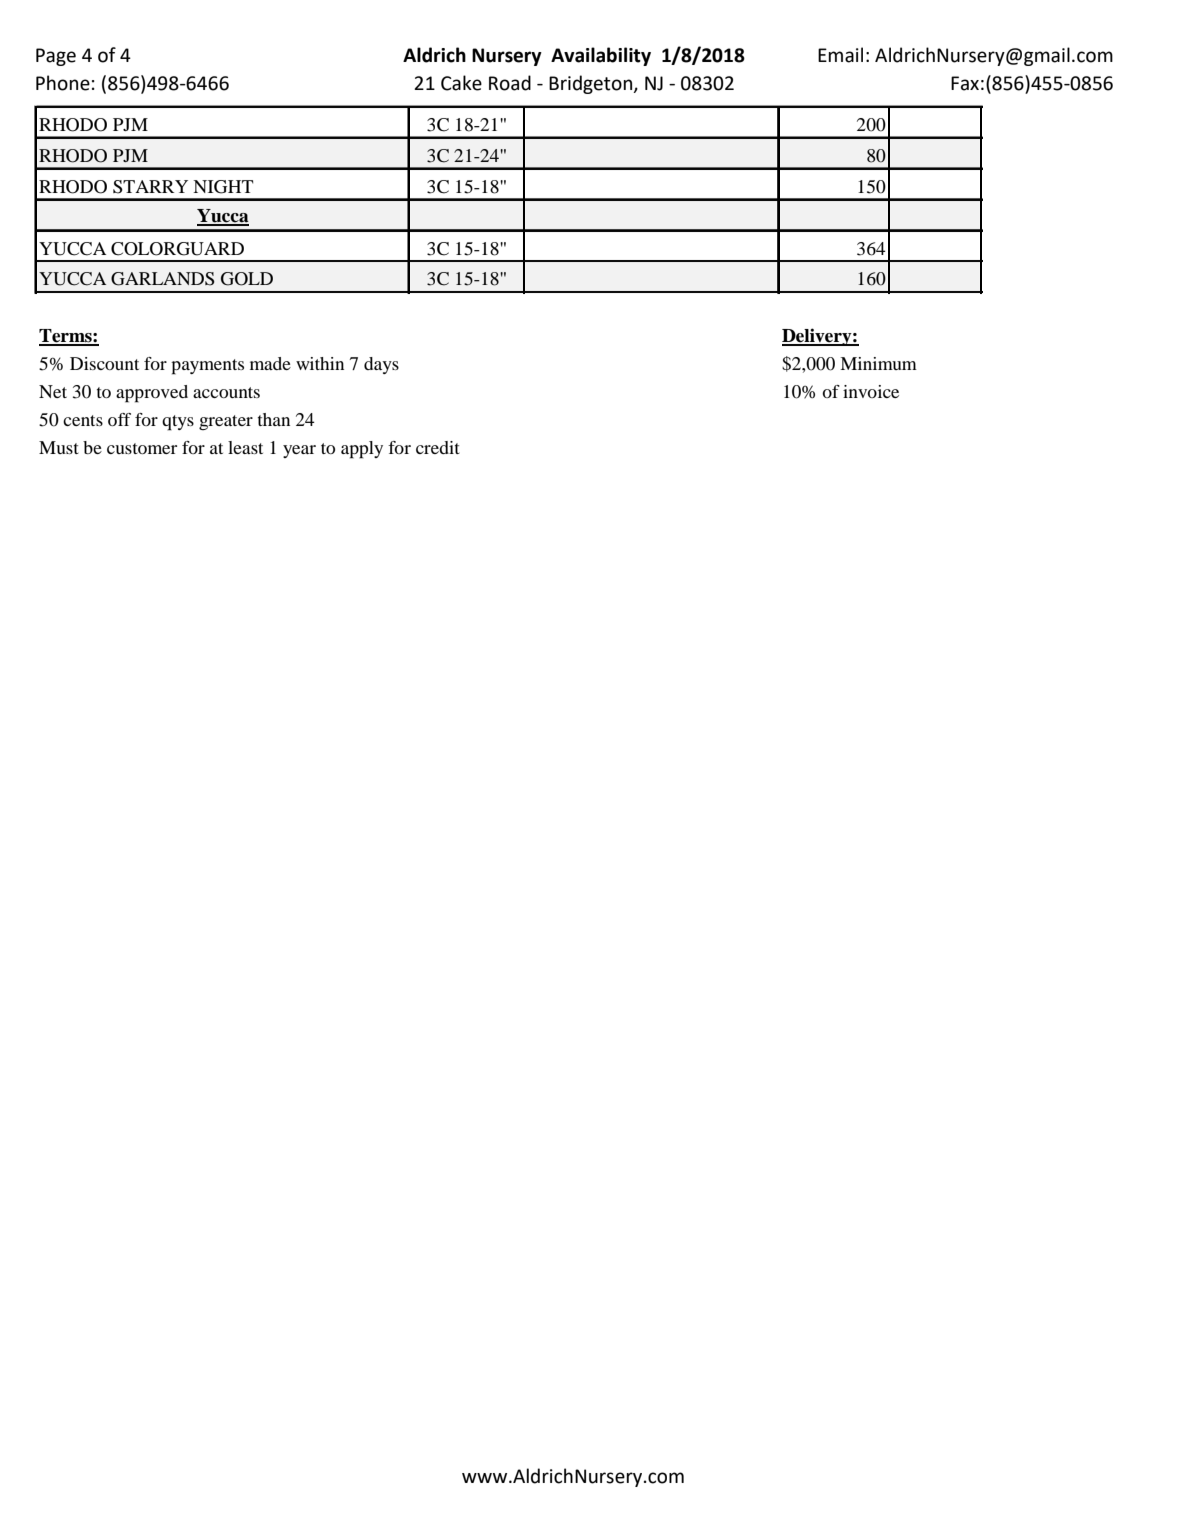 The width and height of the document is (1185, 1534). Describe the element at coordinates (461, 83) in the document. I see `Cake` at that location.
